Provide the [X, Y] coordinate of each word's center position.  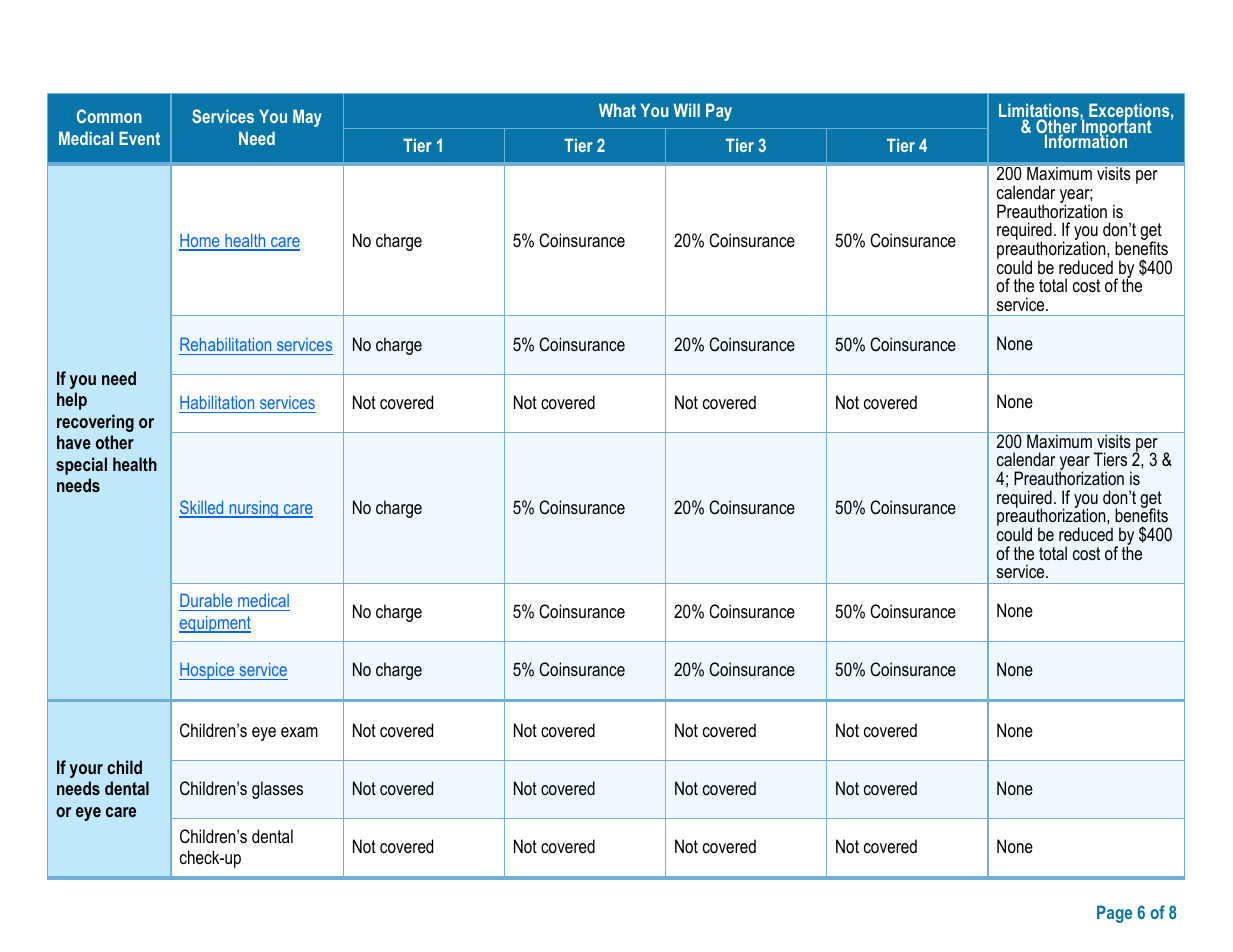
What [617, 110]
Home [200, 241]
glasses [277, 790]
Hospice [208, 671]
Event [139, 138]
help [72, 401]
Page [1114, 914]
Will [687, 110]
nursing [253, 509]
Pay [719, 112]
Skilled [202, 508]
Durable [207, 602]
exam [299, 732]
